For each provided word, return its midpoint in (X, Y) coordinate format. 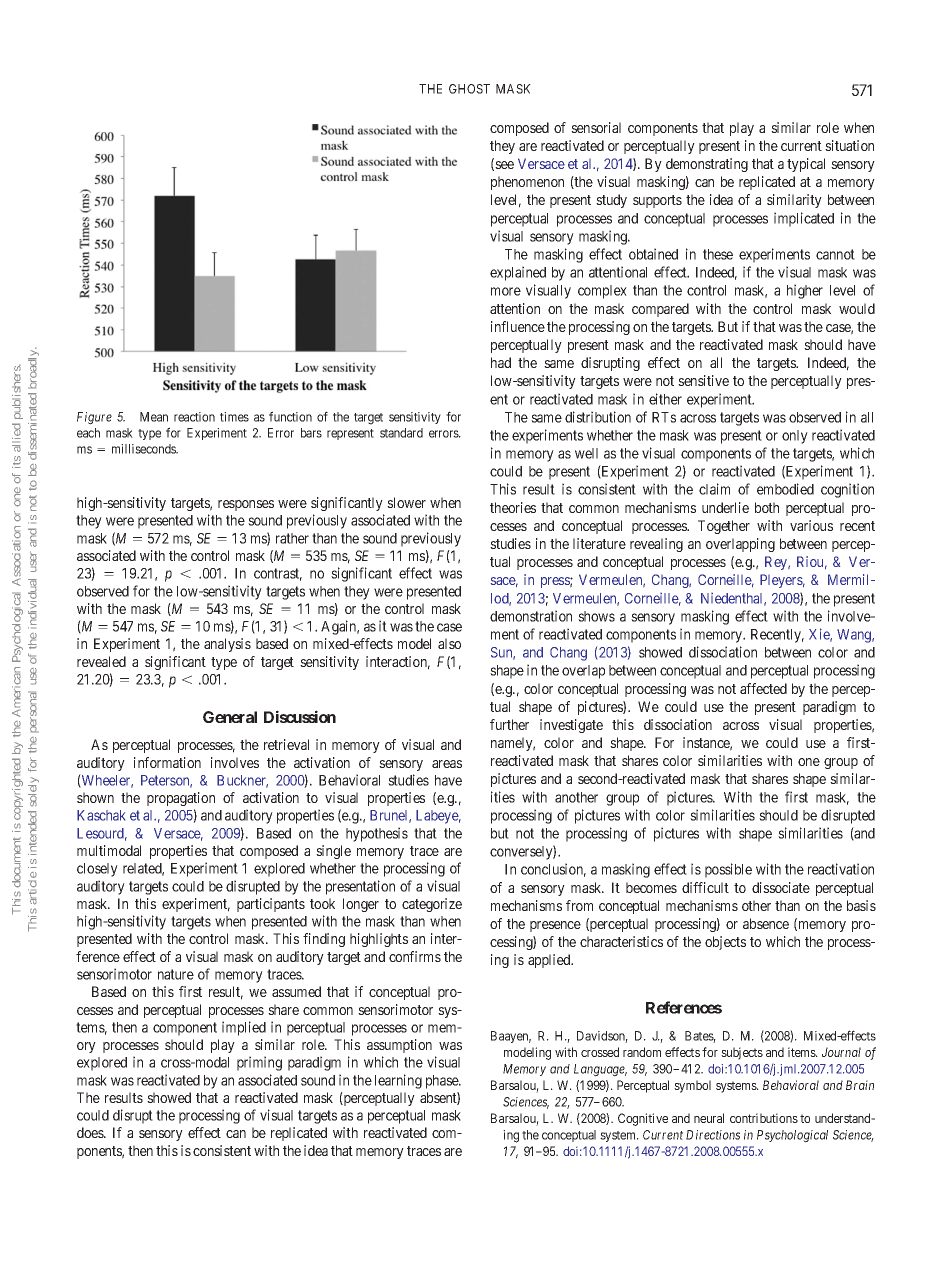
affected (763, 688)
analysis (227, 645)
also (449, 643)
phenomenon (527, 183)
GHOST (469, 89)
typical (806, 165)
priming (259, 1063)
